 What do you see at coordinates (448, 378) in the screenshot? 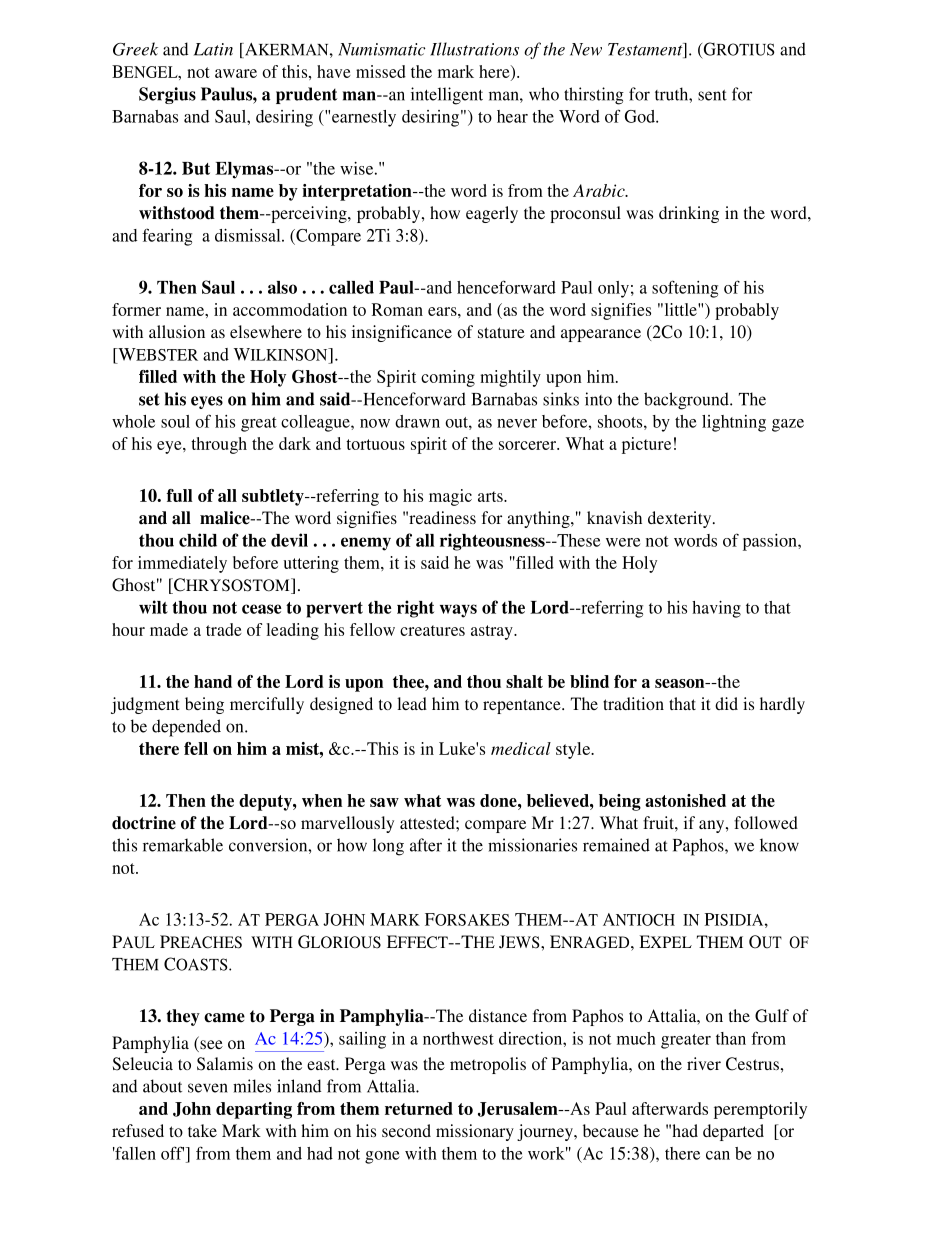
I see `coming` at bounding box center [448, 378].
